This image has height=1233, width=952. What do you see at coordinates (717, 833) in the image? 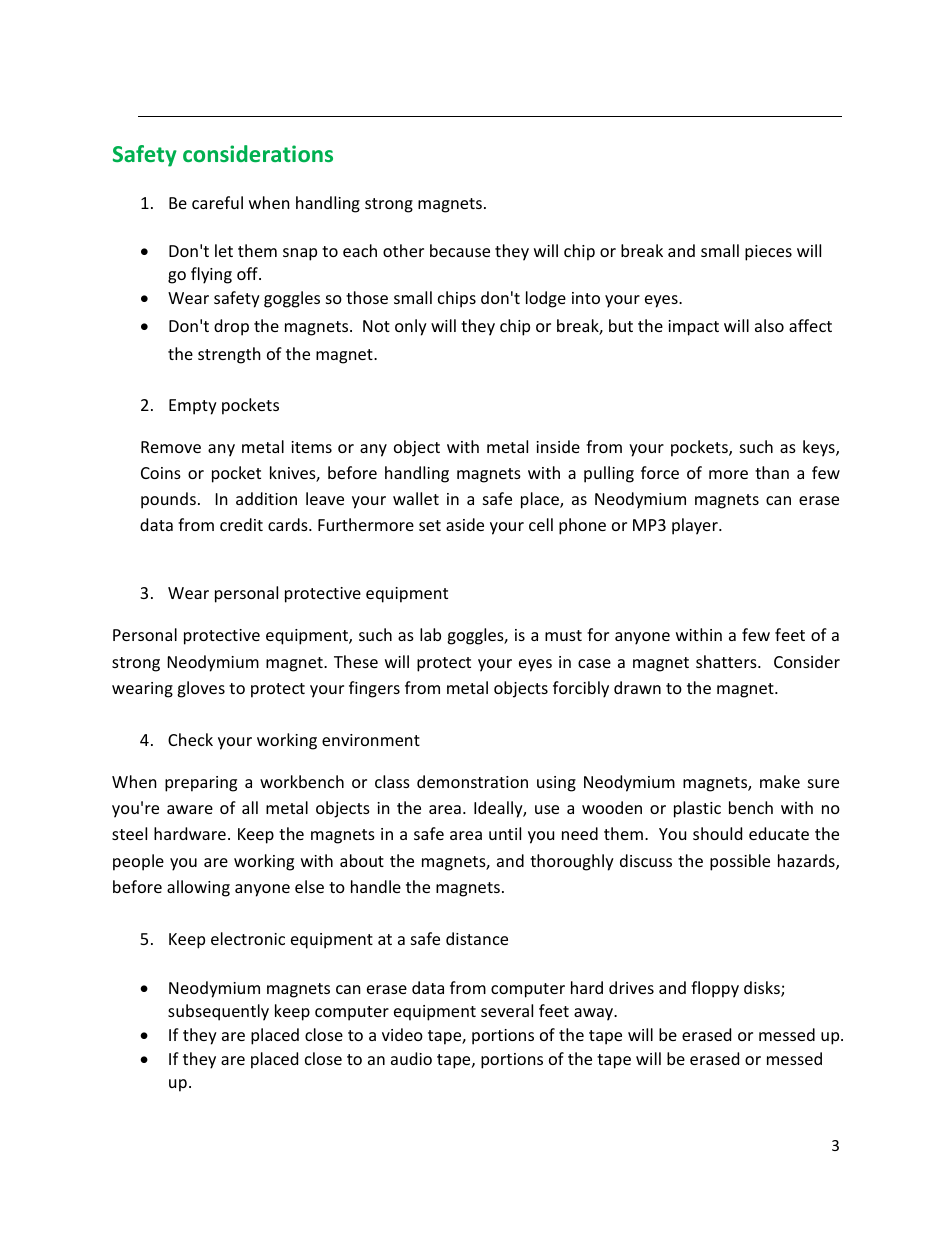
I see `should` at bounding box center [717, 833].
